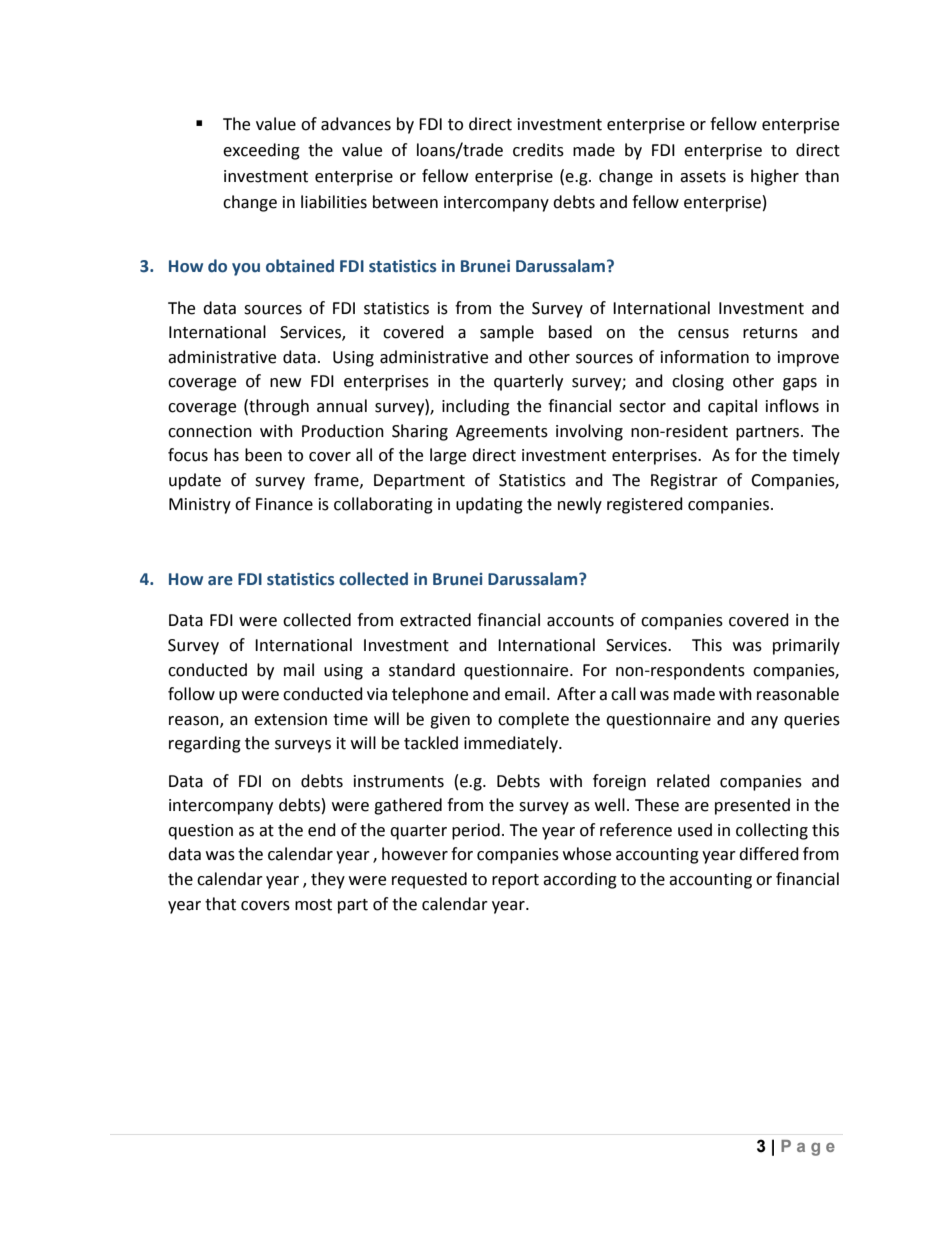 Image resolution: width=952 pixels, height=1233 pixels. What do you see at coordinates (538, 150) in the page?
I see `credits` at bounding box center [538, 150].
